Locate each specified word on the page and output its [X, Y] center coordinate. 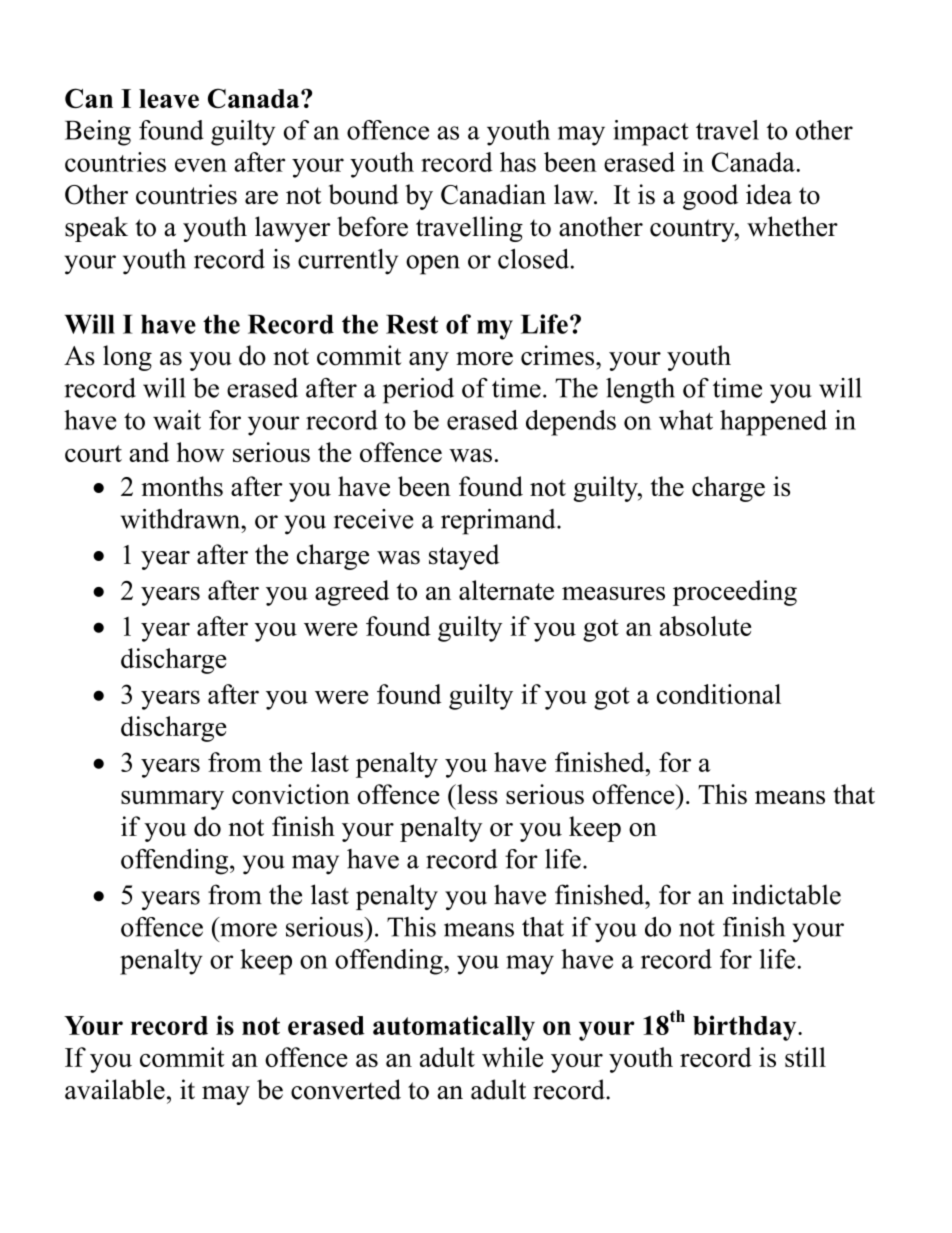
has [518, 162]
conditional [719, 694]
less [476, 794]
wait [177, 420]
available [115, 1089]
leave [169, 98]
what [686, 420]
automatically [454, 1028]
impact [651, 133]
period [418, 391]
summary [172, 800]
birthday [746, 1028]
